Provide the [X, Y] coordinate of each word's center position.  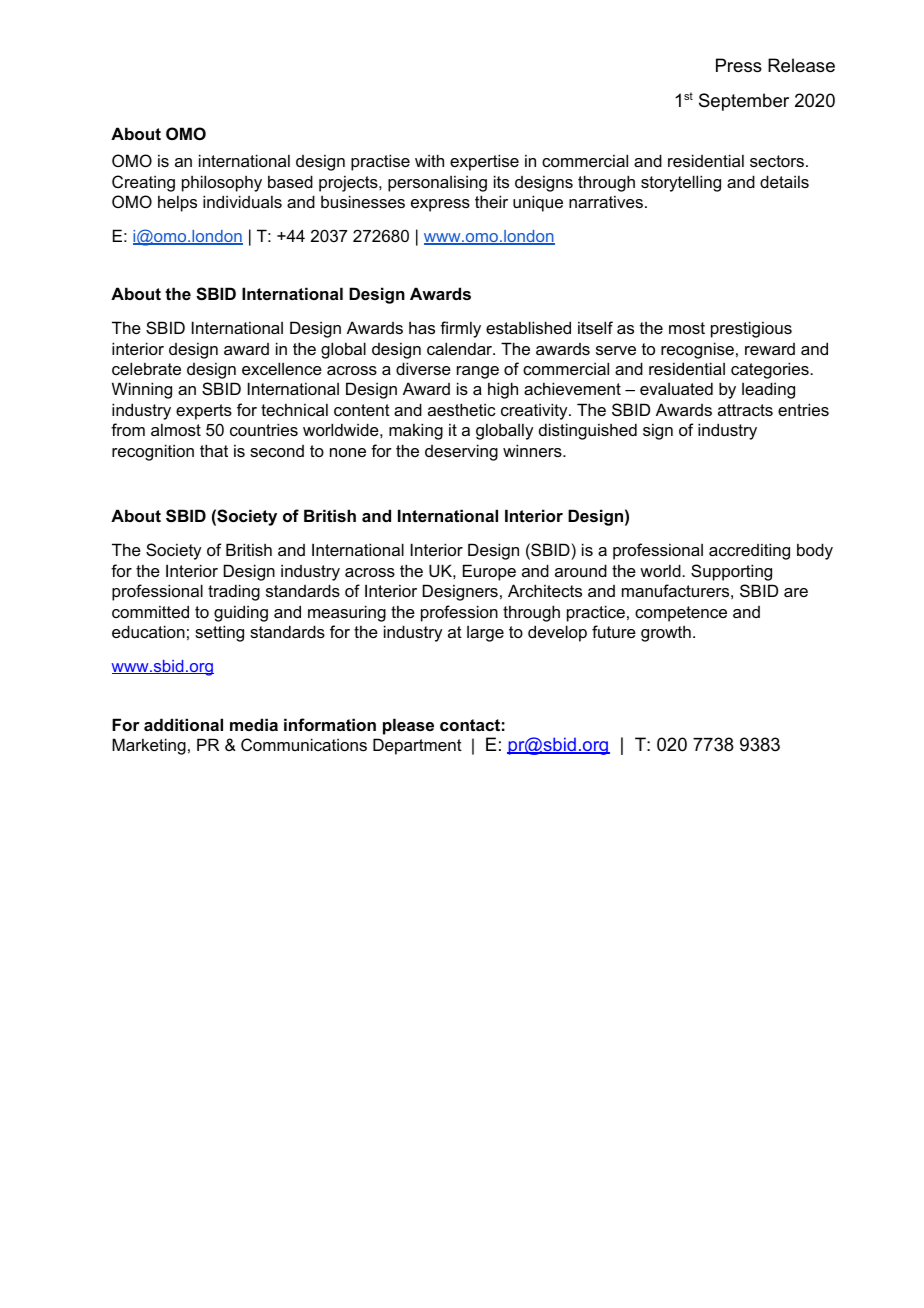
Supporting [731, 572]
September [744, 102]
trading [234, 592]
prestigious [751, 329]
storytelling [681, 183]
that [214, 450]
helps [177, 203]
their [491, 201]
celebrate [146, 368]
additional [183, 724]
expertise [484, 162]
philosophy [222, 183]
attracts [745, 410]
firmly [460, 329]
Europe [489, 572]
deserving [461, 452]
